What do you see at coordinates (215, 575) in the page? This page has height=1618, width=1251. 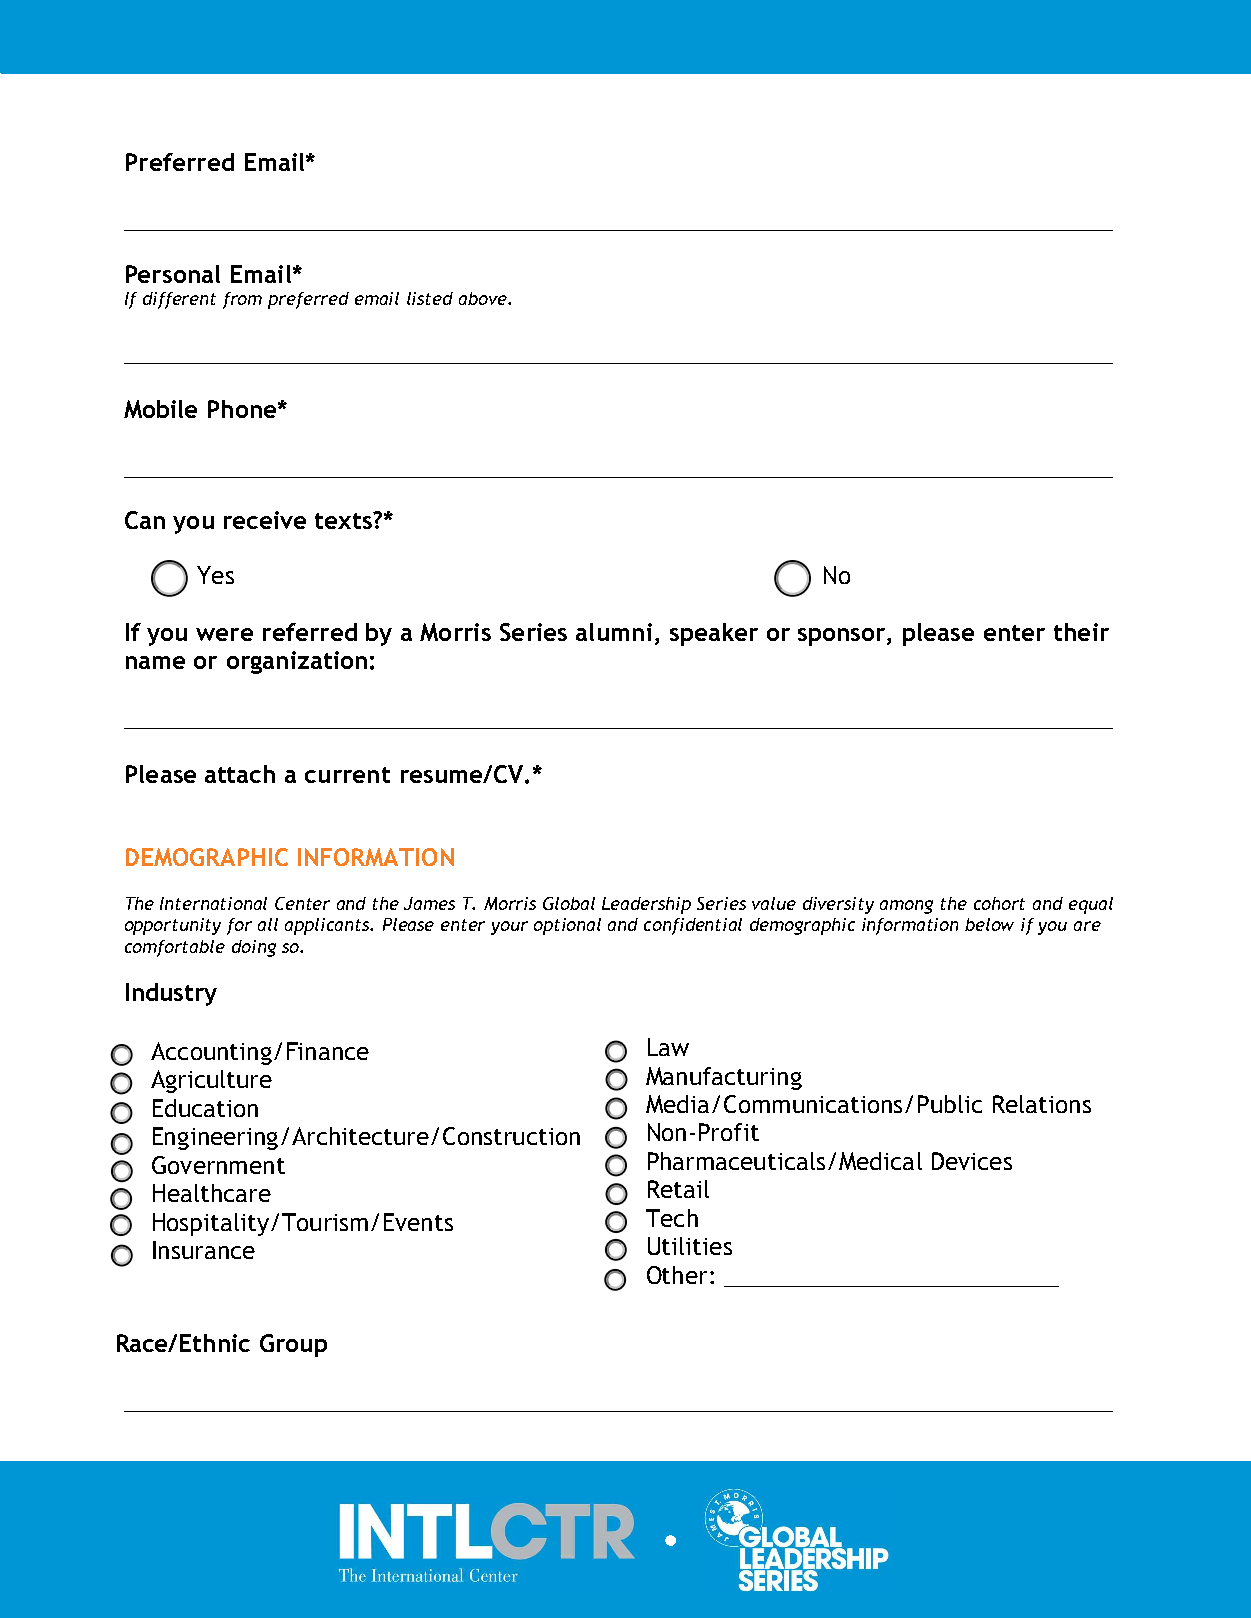 I see `Yes` at bounding box center [215, 575].
